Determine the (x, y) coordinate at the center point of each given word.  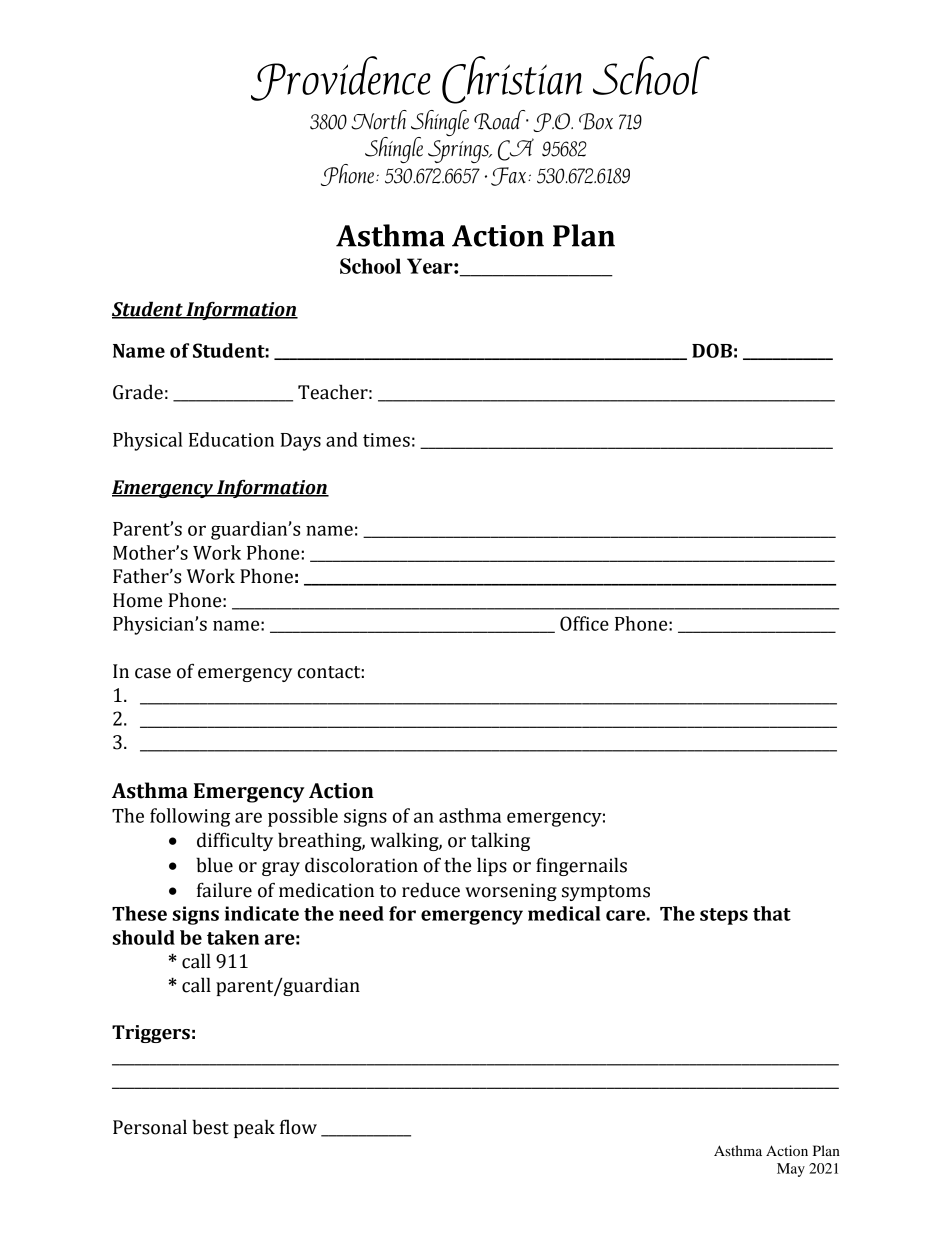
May (791, 1170)
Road (501, 120)
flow (298, 1127)
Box (596, 121)
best (210, 1127)
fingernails (581, 866)
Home (137, 600)
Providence (341, 78)
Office (584, 623)
